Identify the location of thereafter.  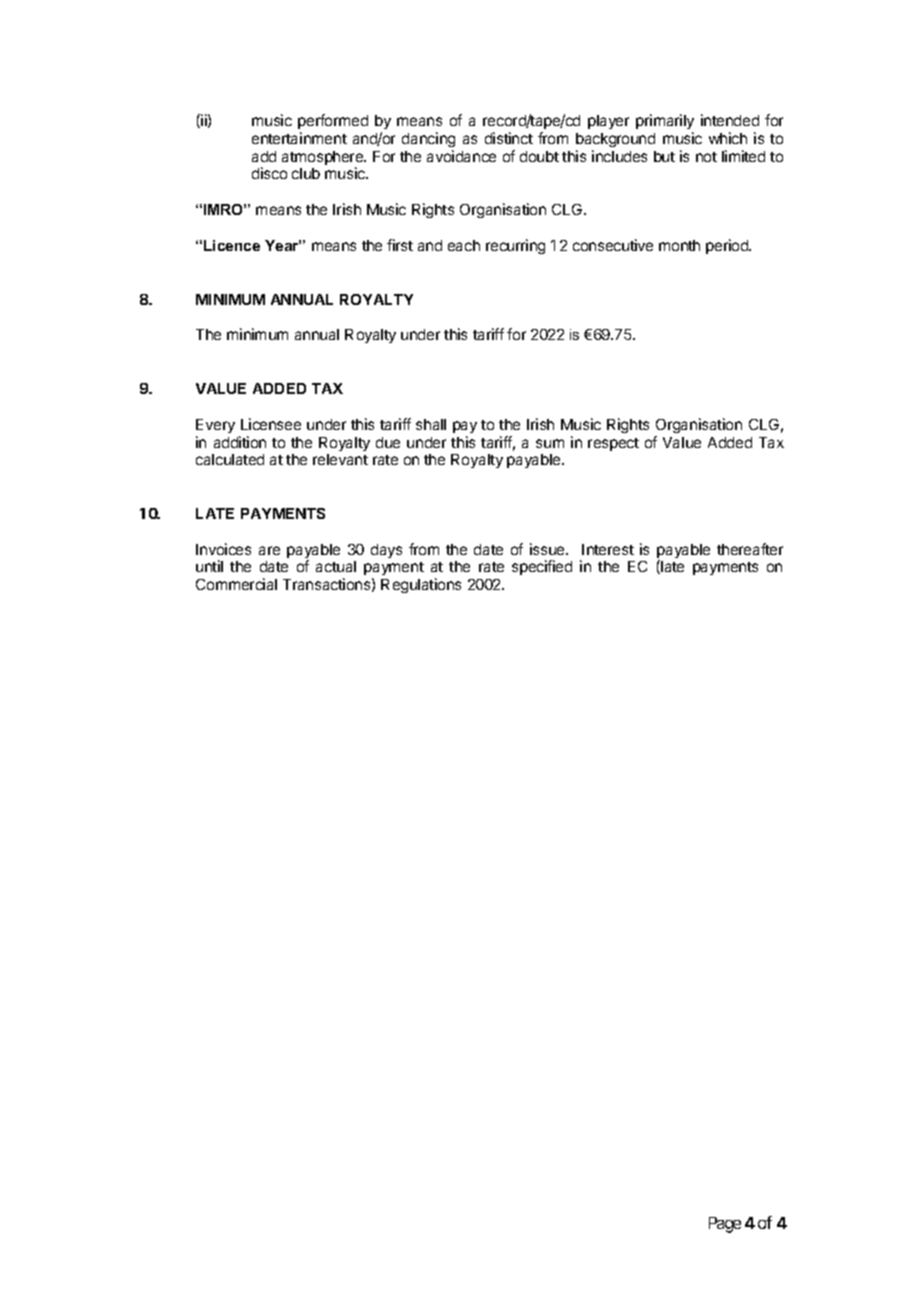
(750, 549).
